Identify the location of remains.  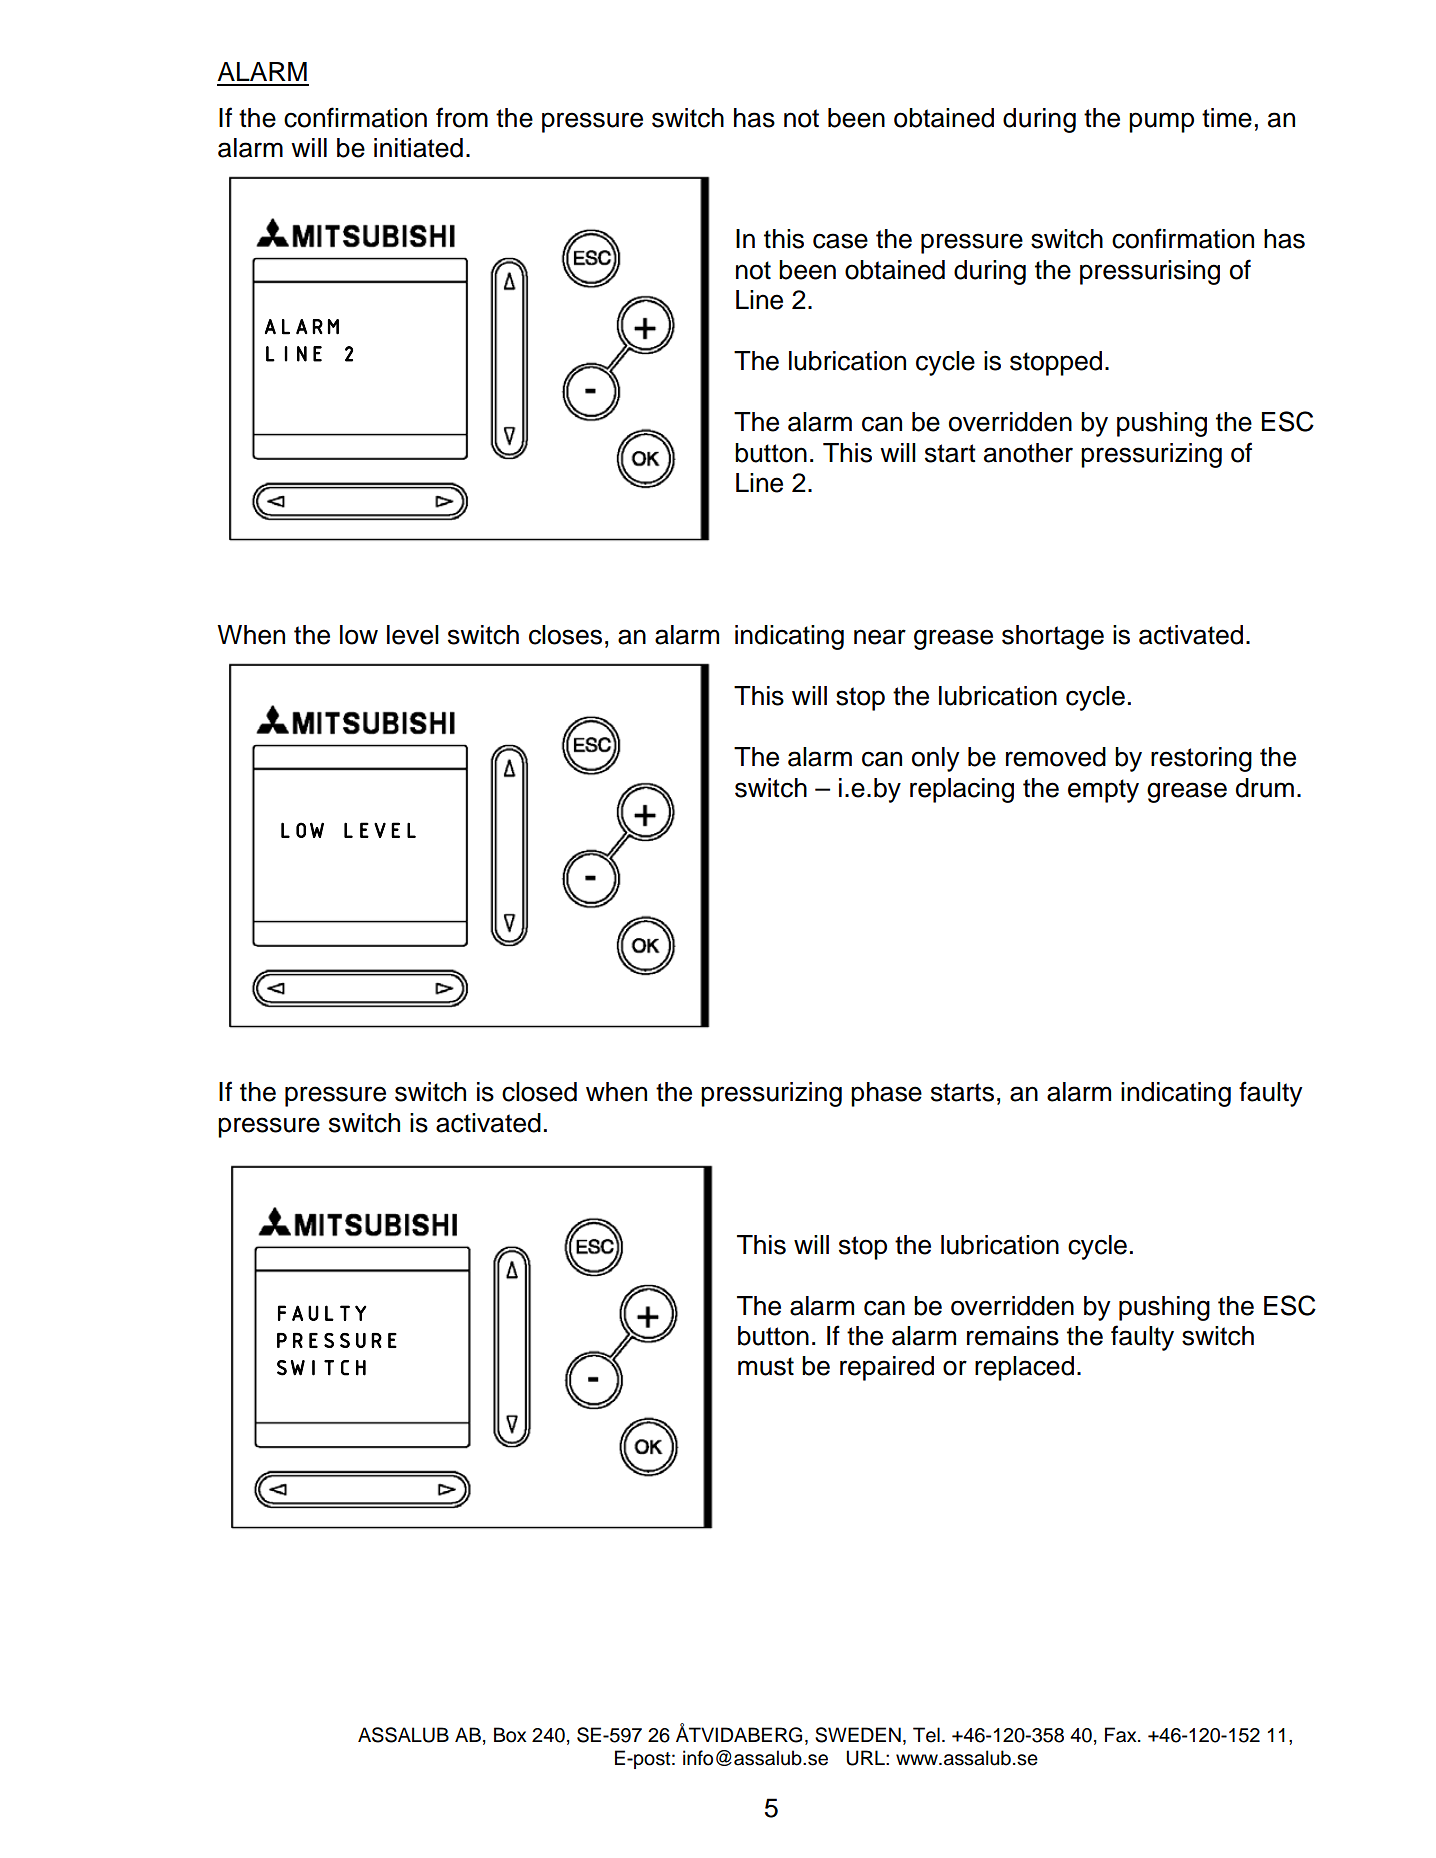
(1013, 1336).
